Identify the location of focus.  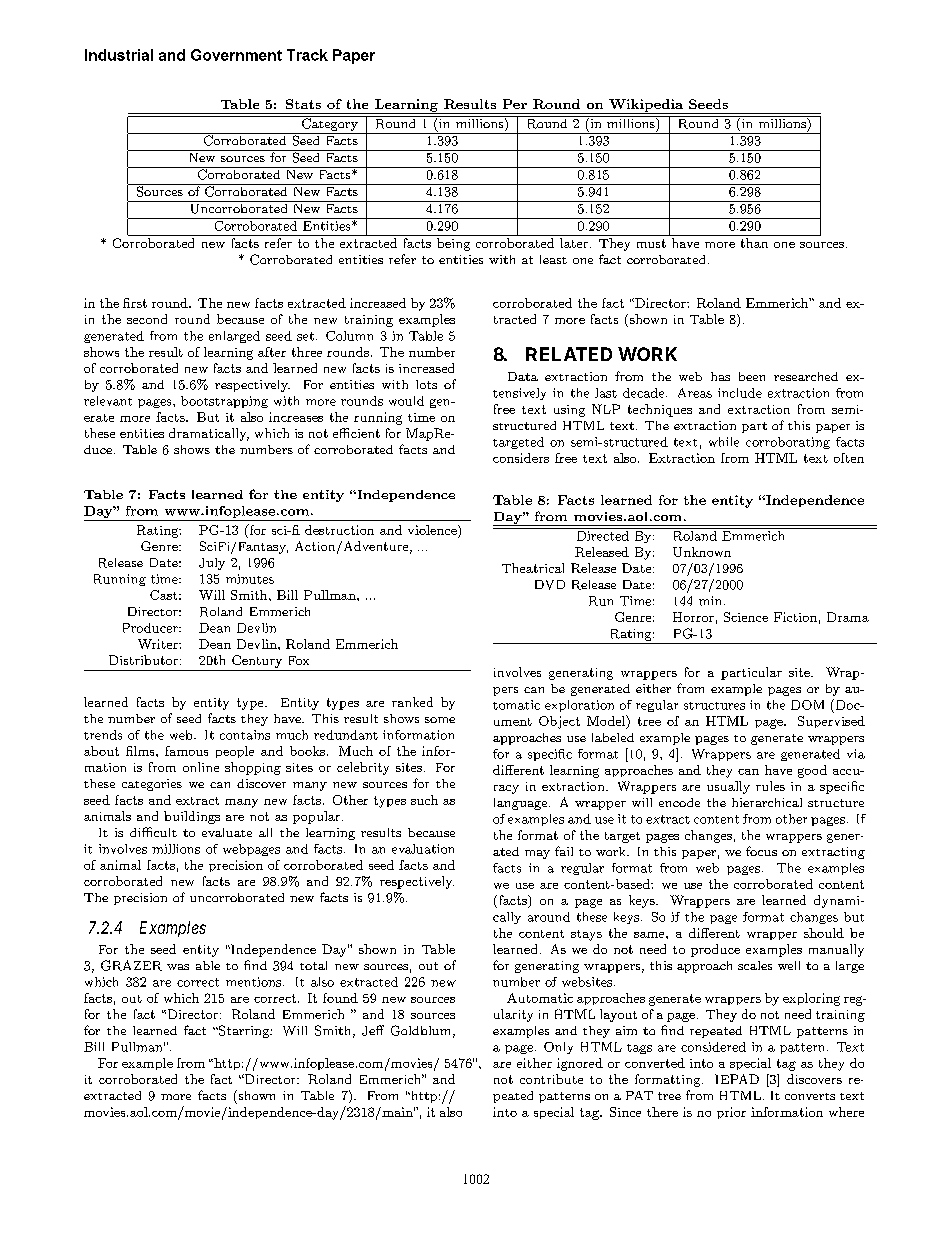
(761, 851).
